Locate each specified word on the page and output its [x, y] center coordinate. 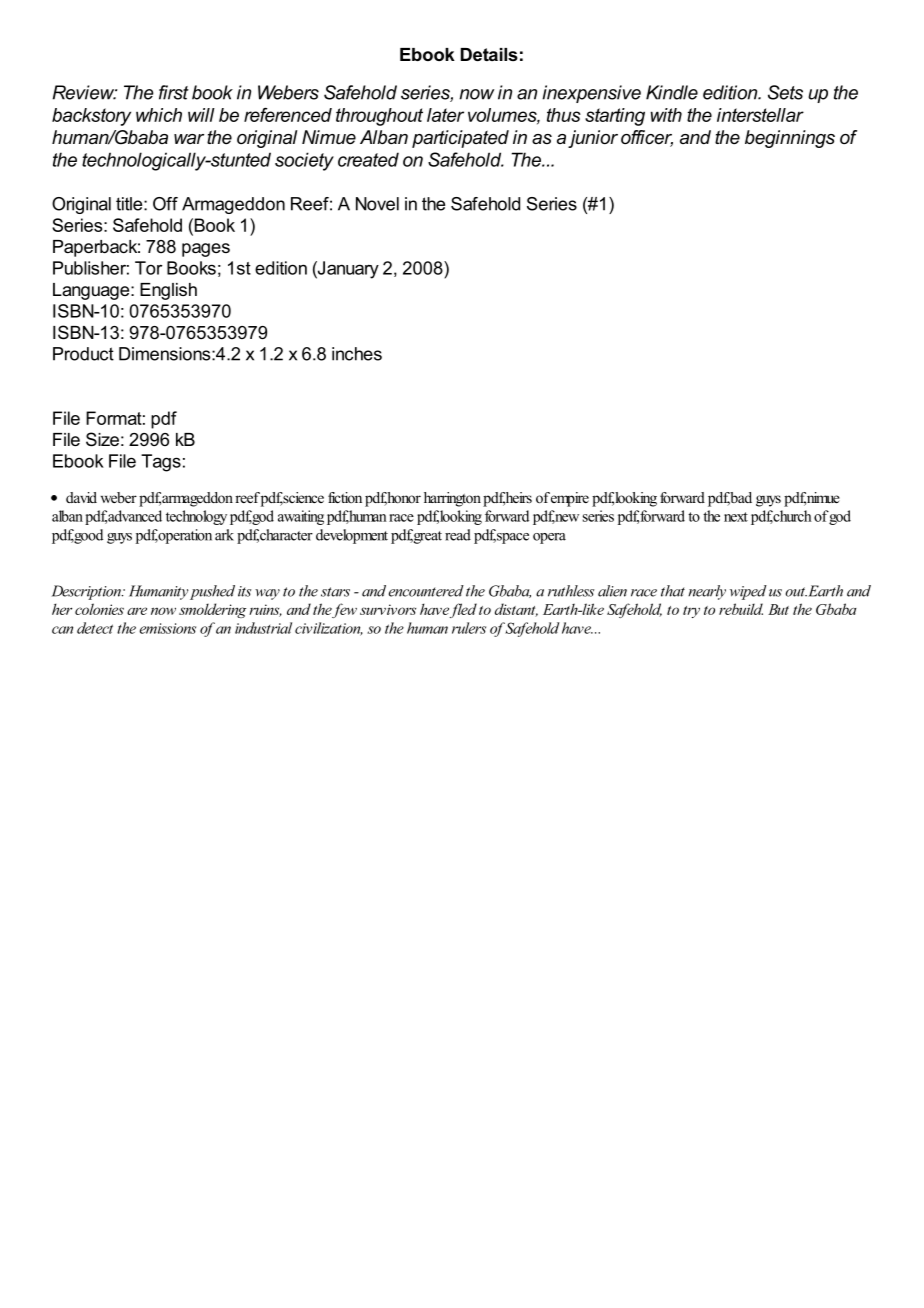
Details [489, 54]
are [137, 611]
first [174, 92]
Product [83, 354]
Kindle [672, 92]
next [736, 517]
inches [357, 354]
